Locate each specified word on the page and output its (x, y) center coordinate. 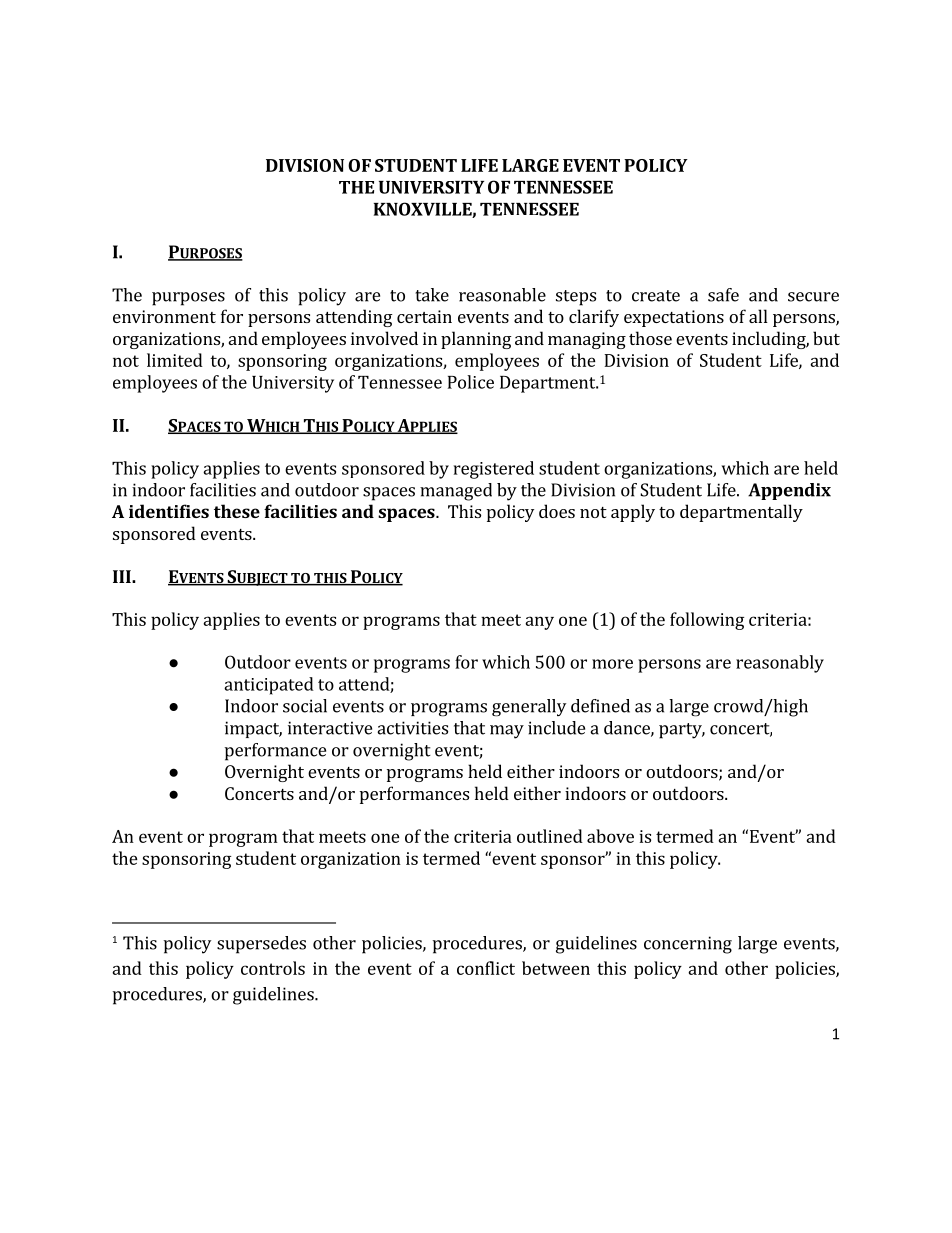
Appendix (789, 491)
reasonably (780, 664)
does (557, 511)
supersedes (261, 945)
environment (164, 316)
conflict (486, 968)
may (507, 732)
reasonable (502, 295)
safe (723, 295)
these (237, 511)
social (305, 706)
